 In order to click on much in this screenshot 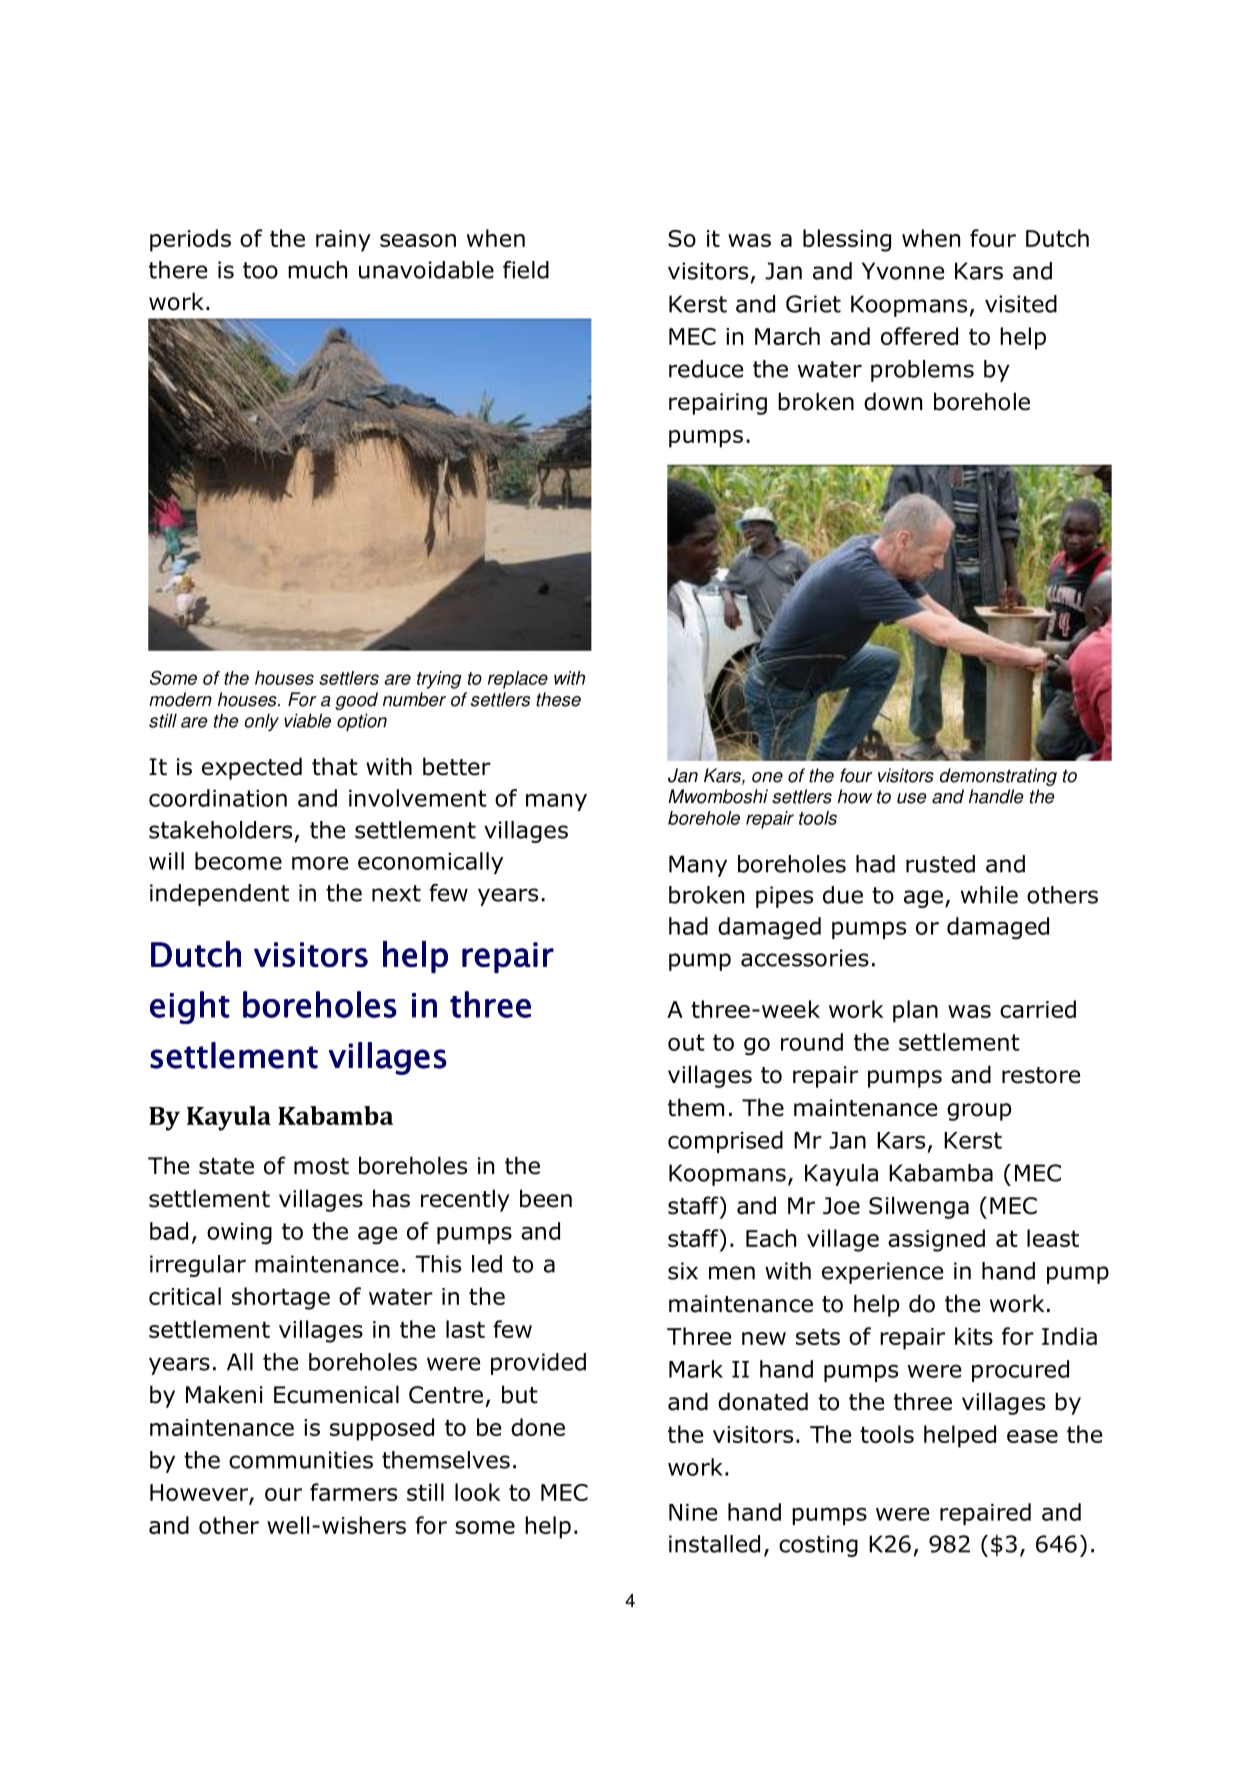, I will do `click(317, 270)`.
